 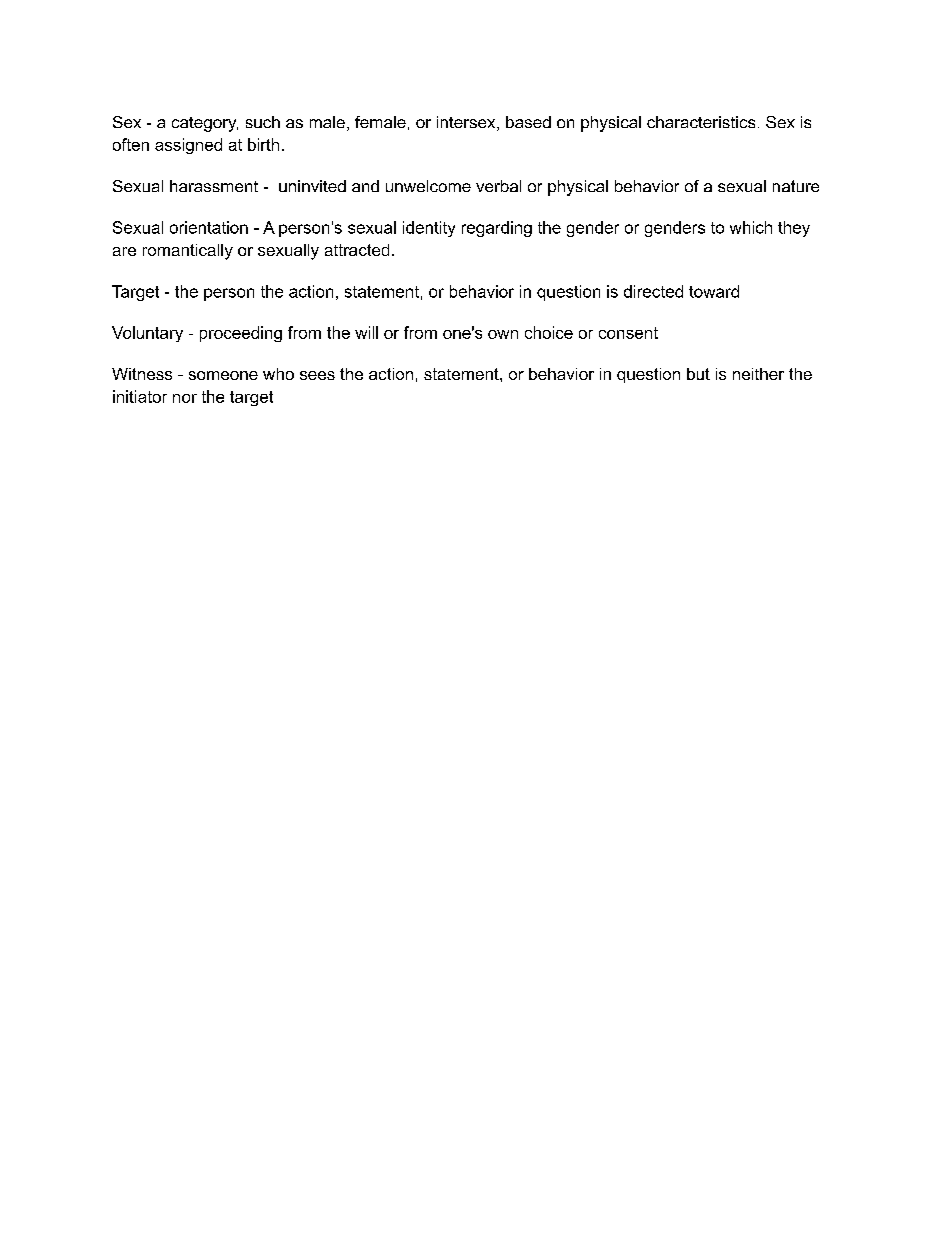 What do you see at coordinates (317, 375) in the screenshot?
I see `sees` at bounding box center [317, 375].
